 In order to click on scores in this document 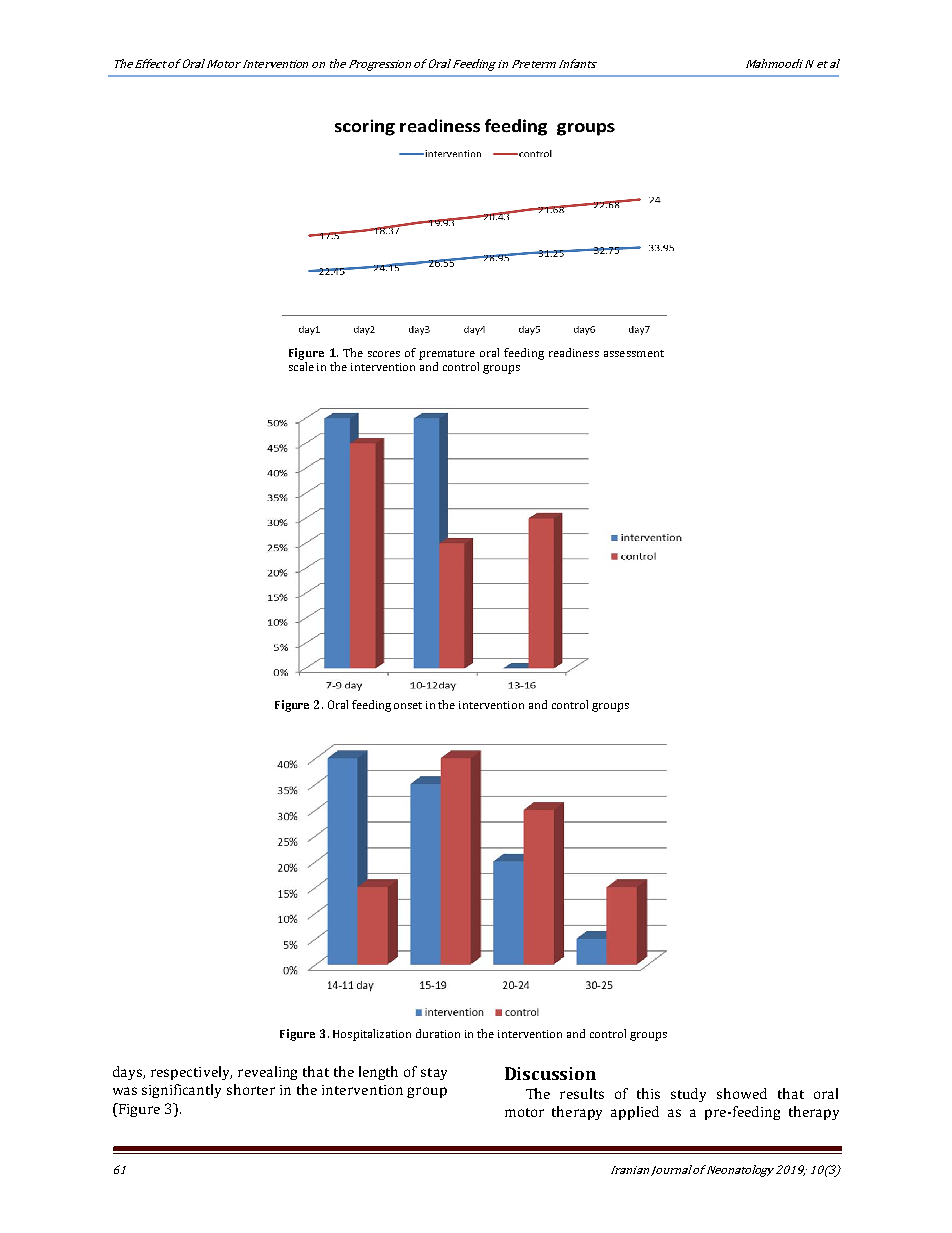, I will do `click(384, 354)`.
